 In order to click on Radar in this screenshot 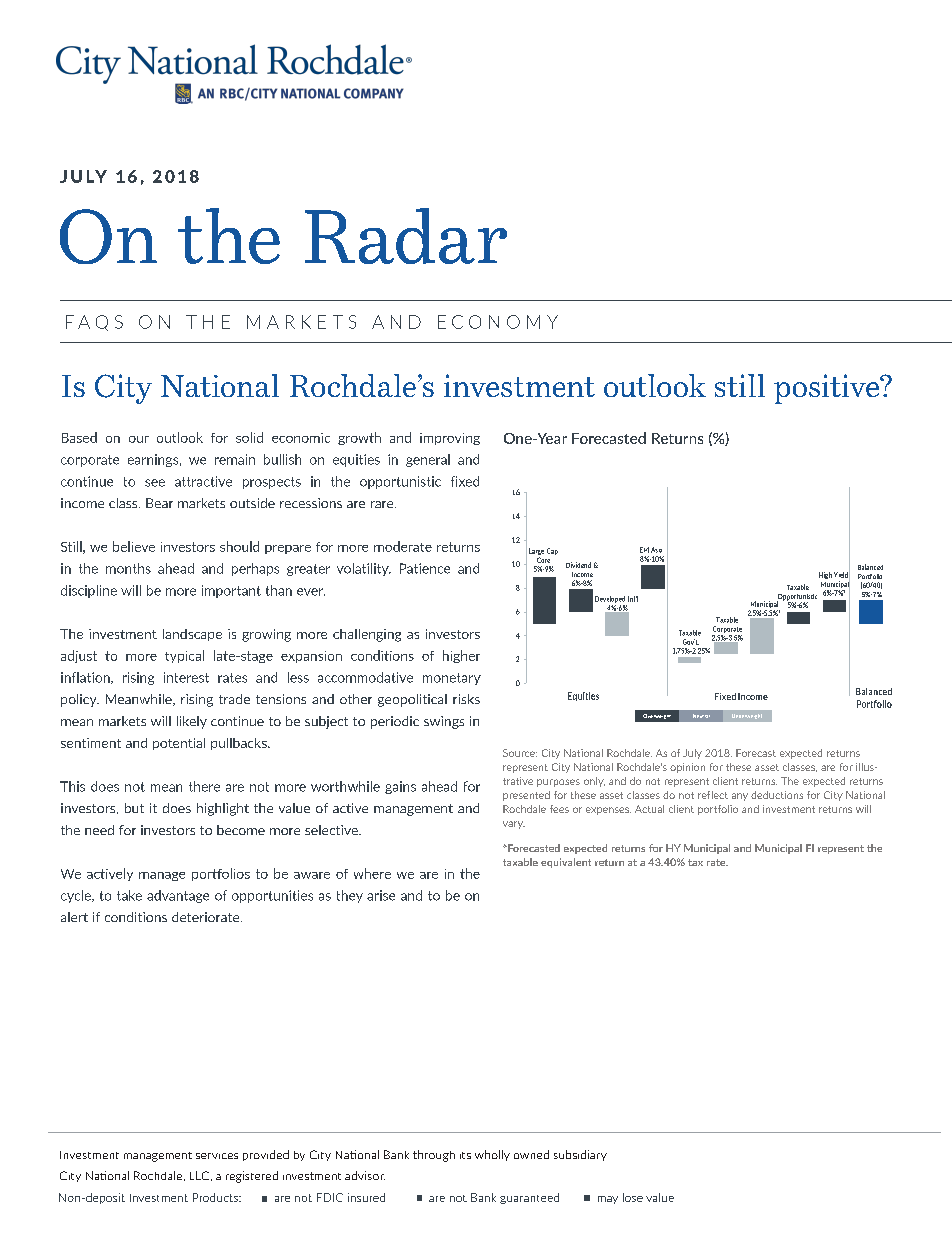, I will do `click(406, 236)`.
